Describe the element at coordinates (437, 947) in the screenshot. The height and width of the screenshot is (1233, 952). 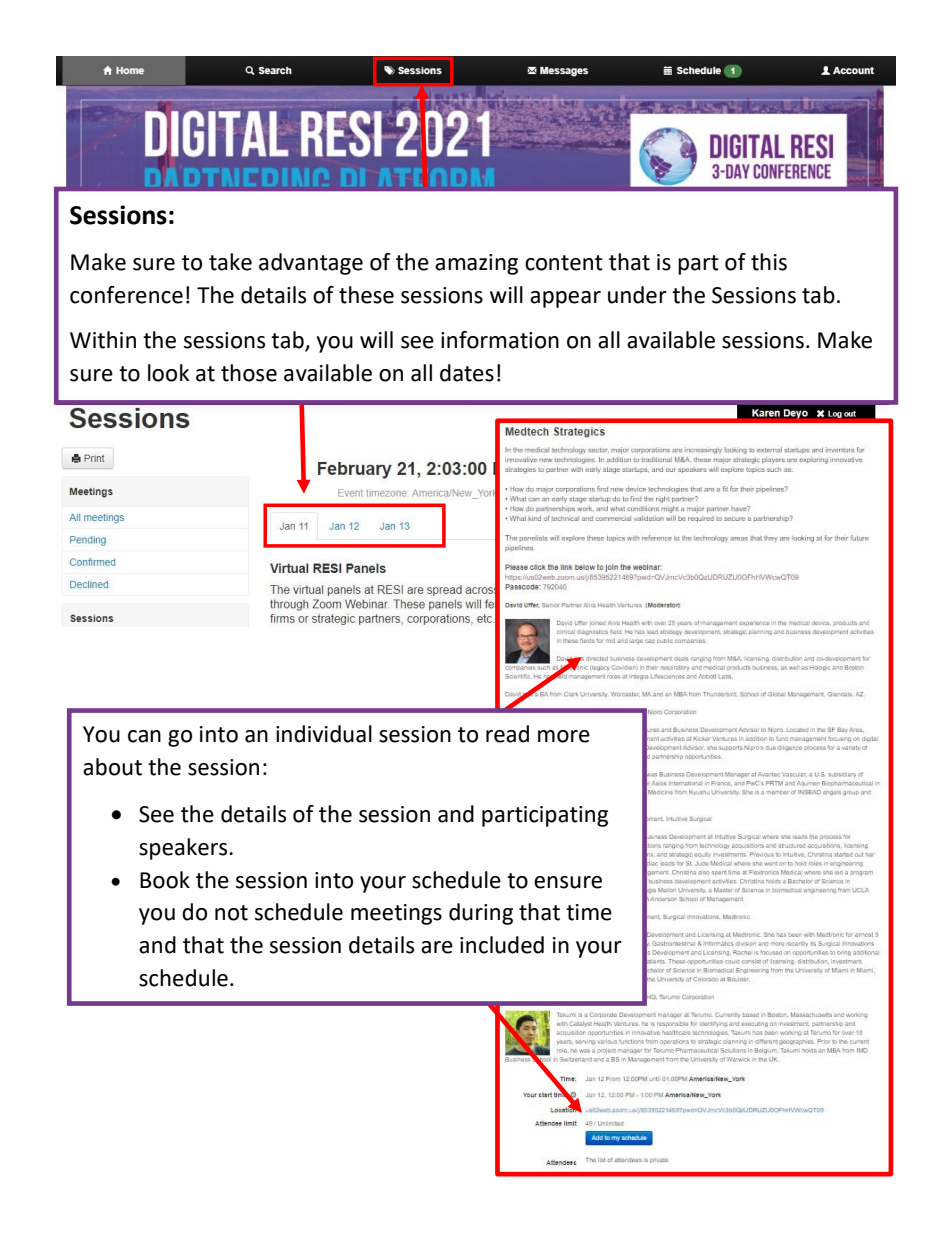
I see `are` at that location.
